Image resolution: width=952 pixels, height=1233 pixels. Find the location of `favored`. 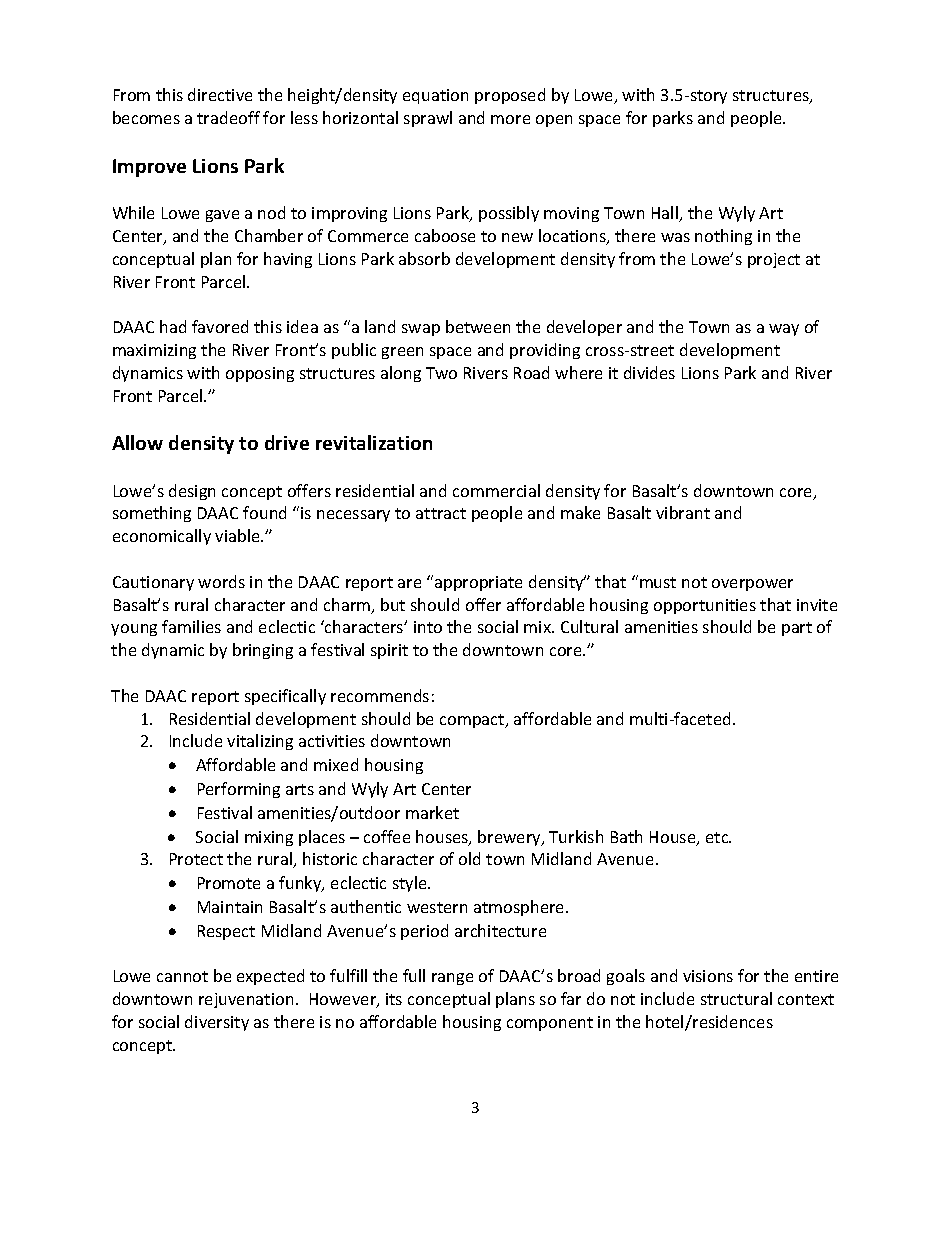

favored is located at coordinates (220, 326).
